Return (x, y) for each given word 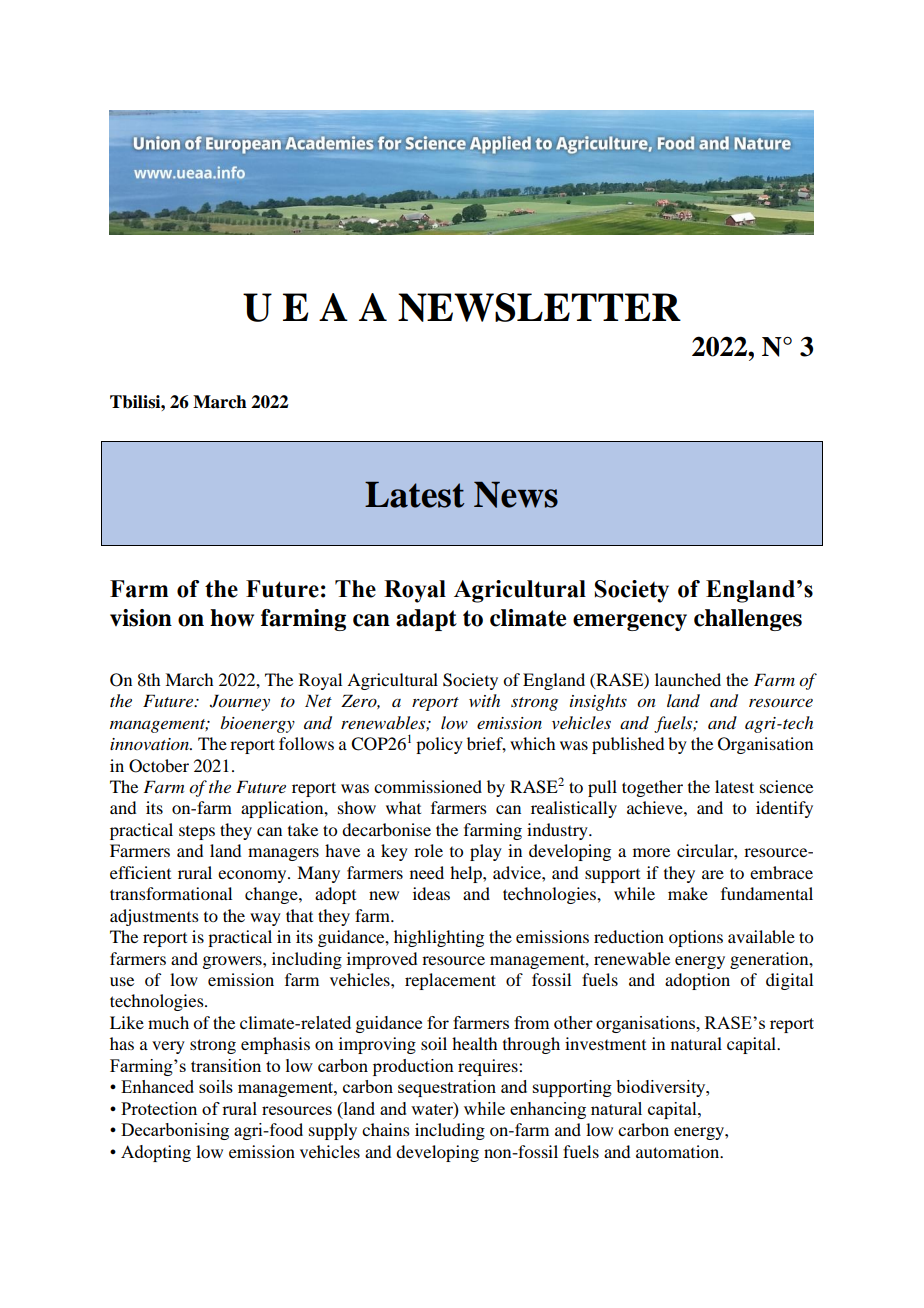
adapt (426, 620)
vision (141, 618)
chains (386, 1129)
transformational (171, 893)
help (467, 874)
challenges (748, 620)
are (713, 874)
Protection (159, 1108)
